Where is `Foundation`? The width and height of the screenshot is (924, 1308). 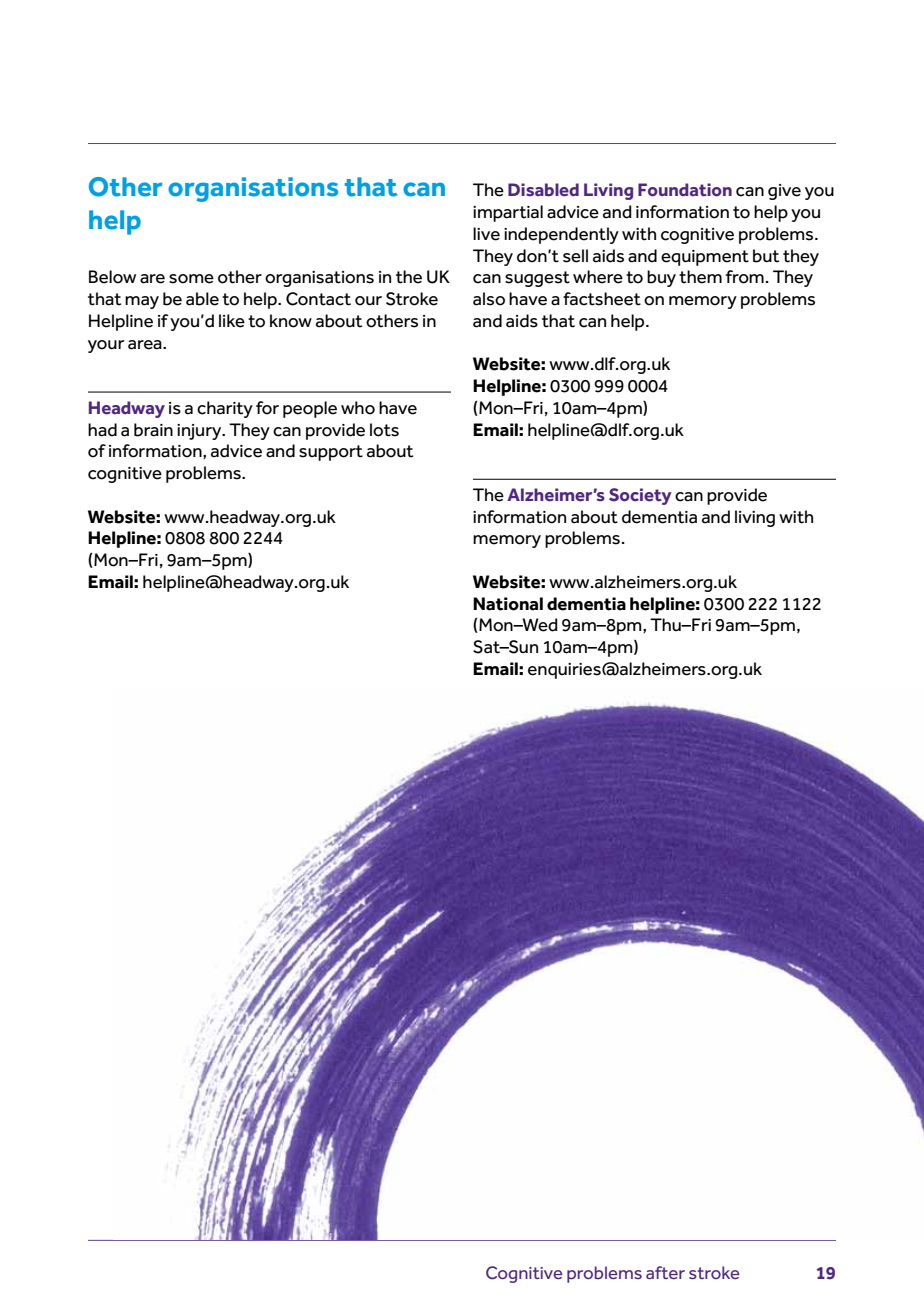
Foundation is located at coordinates (685, 190).
